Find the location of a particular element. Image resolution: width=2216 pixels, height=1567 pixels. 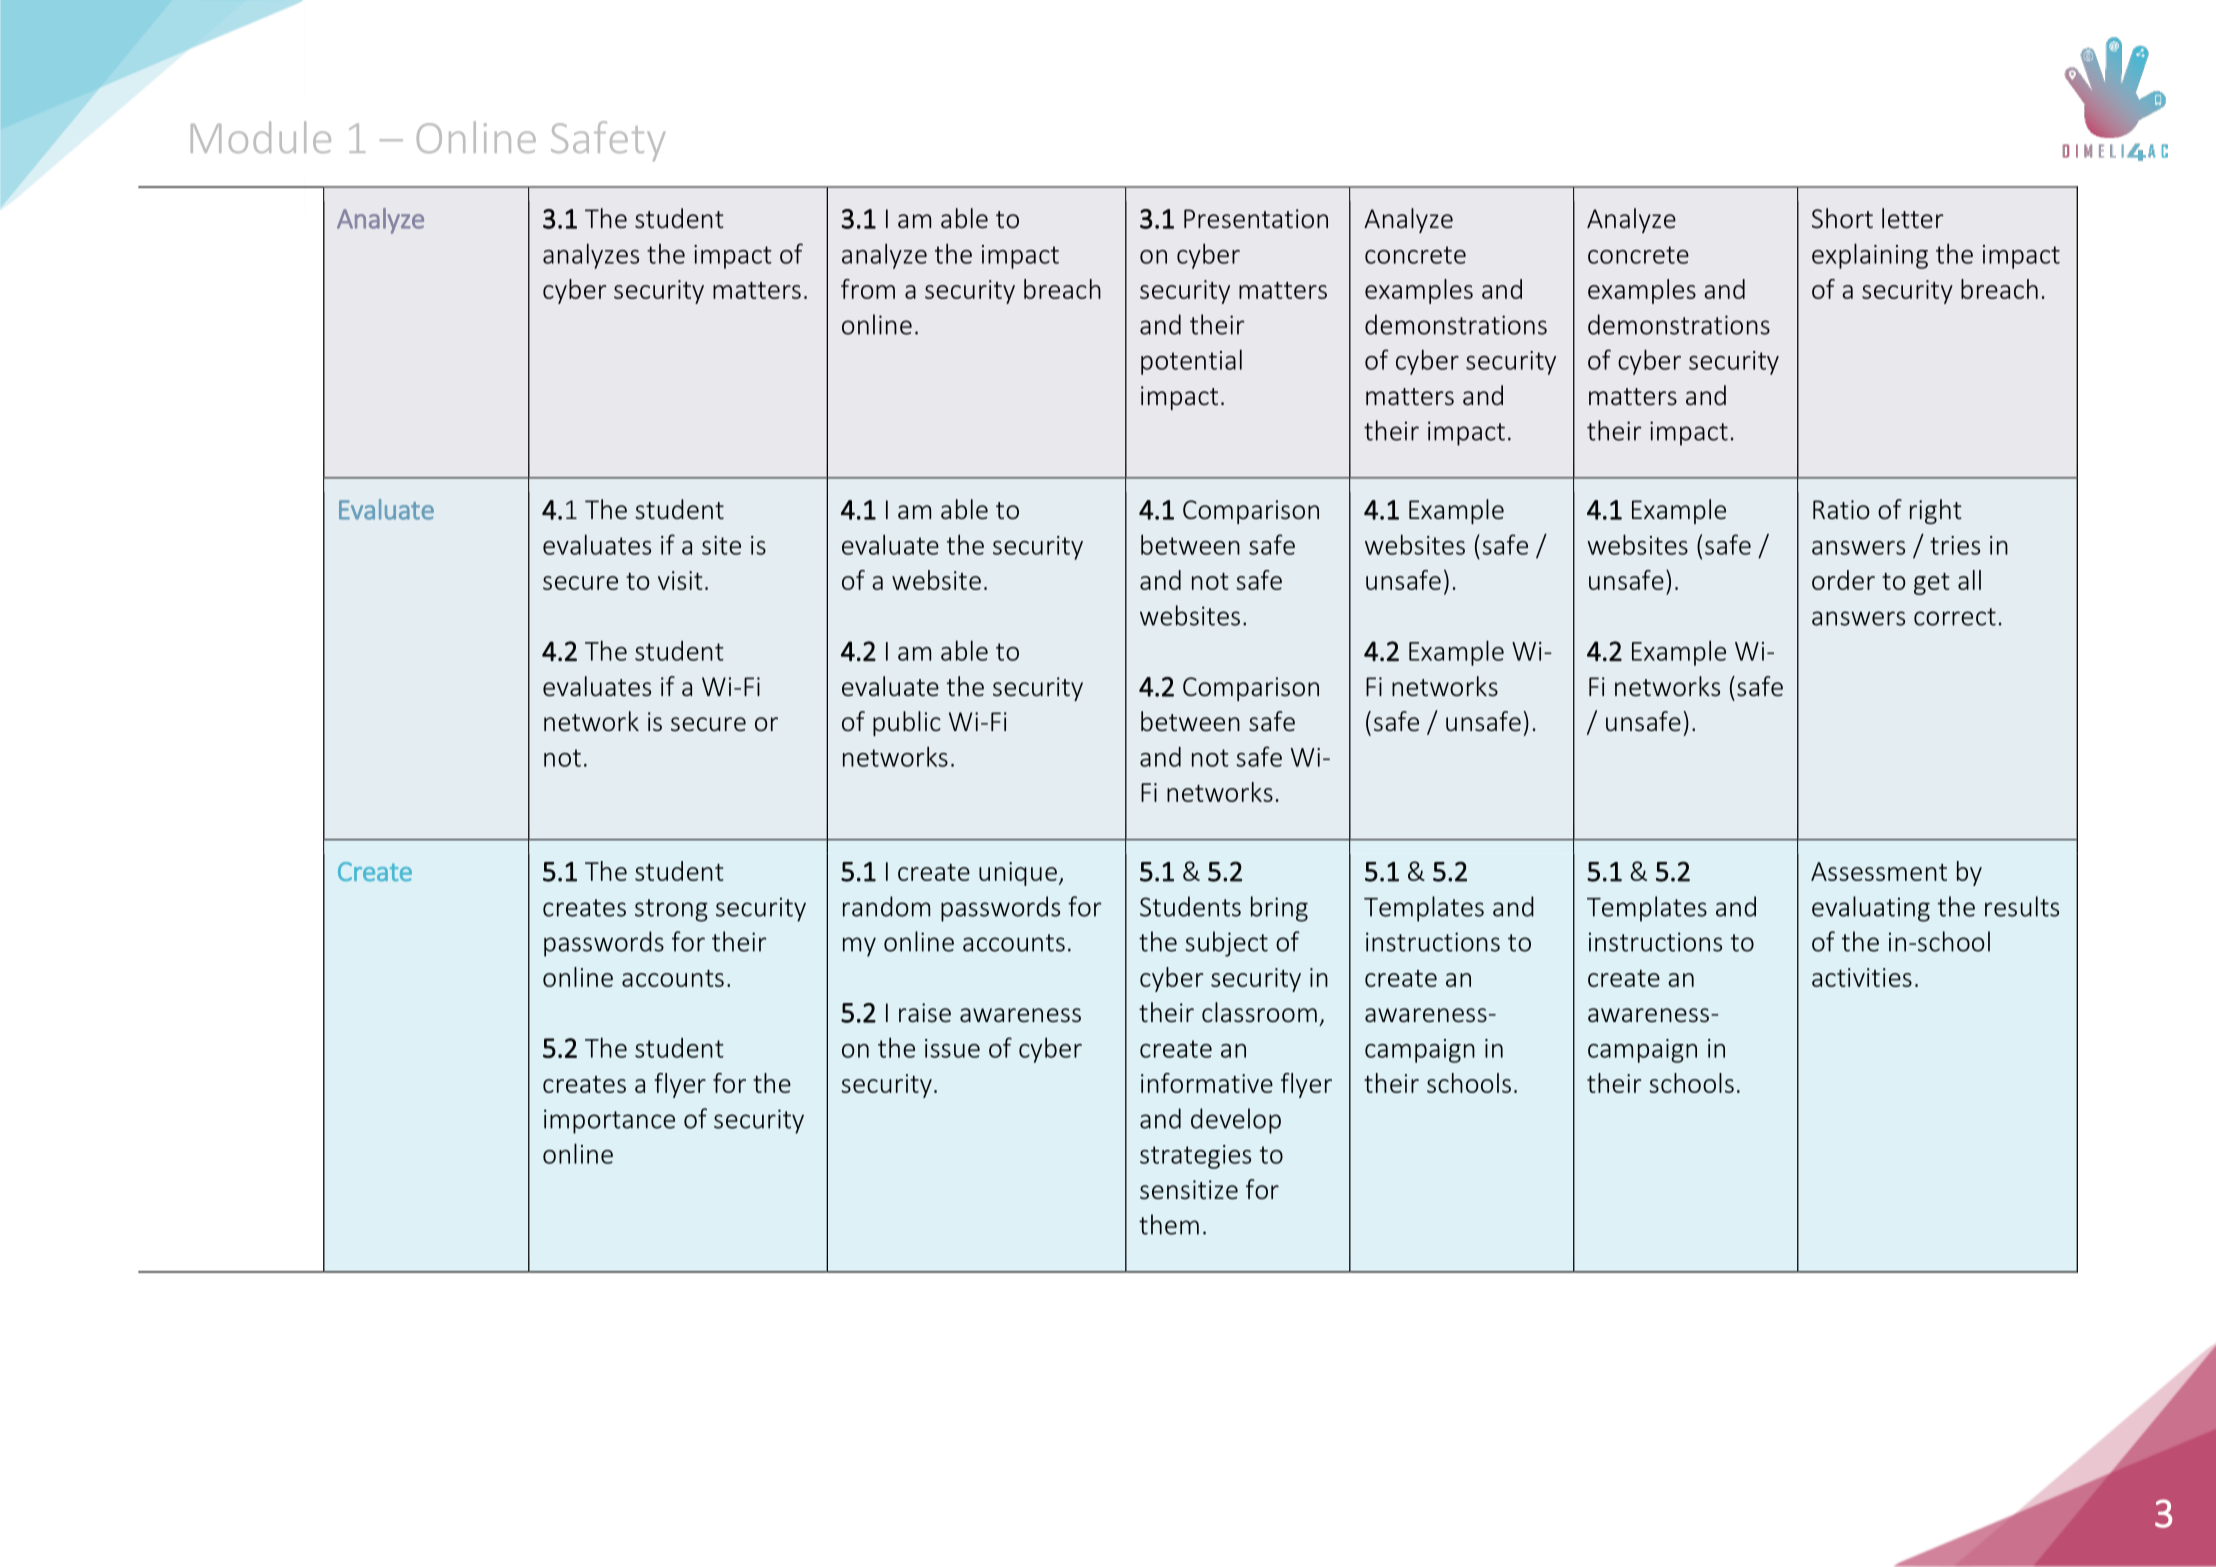

sensitize is located at coordinates (1189, 1190).
